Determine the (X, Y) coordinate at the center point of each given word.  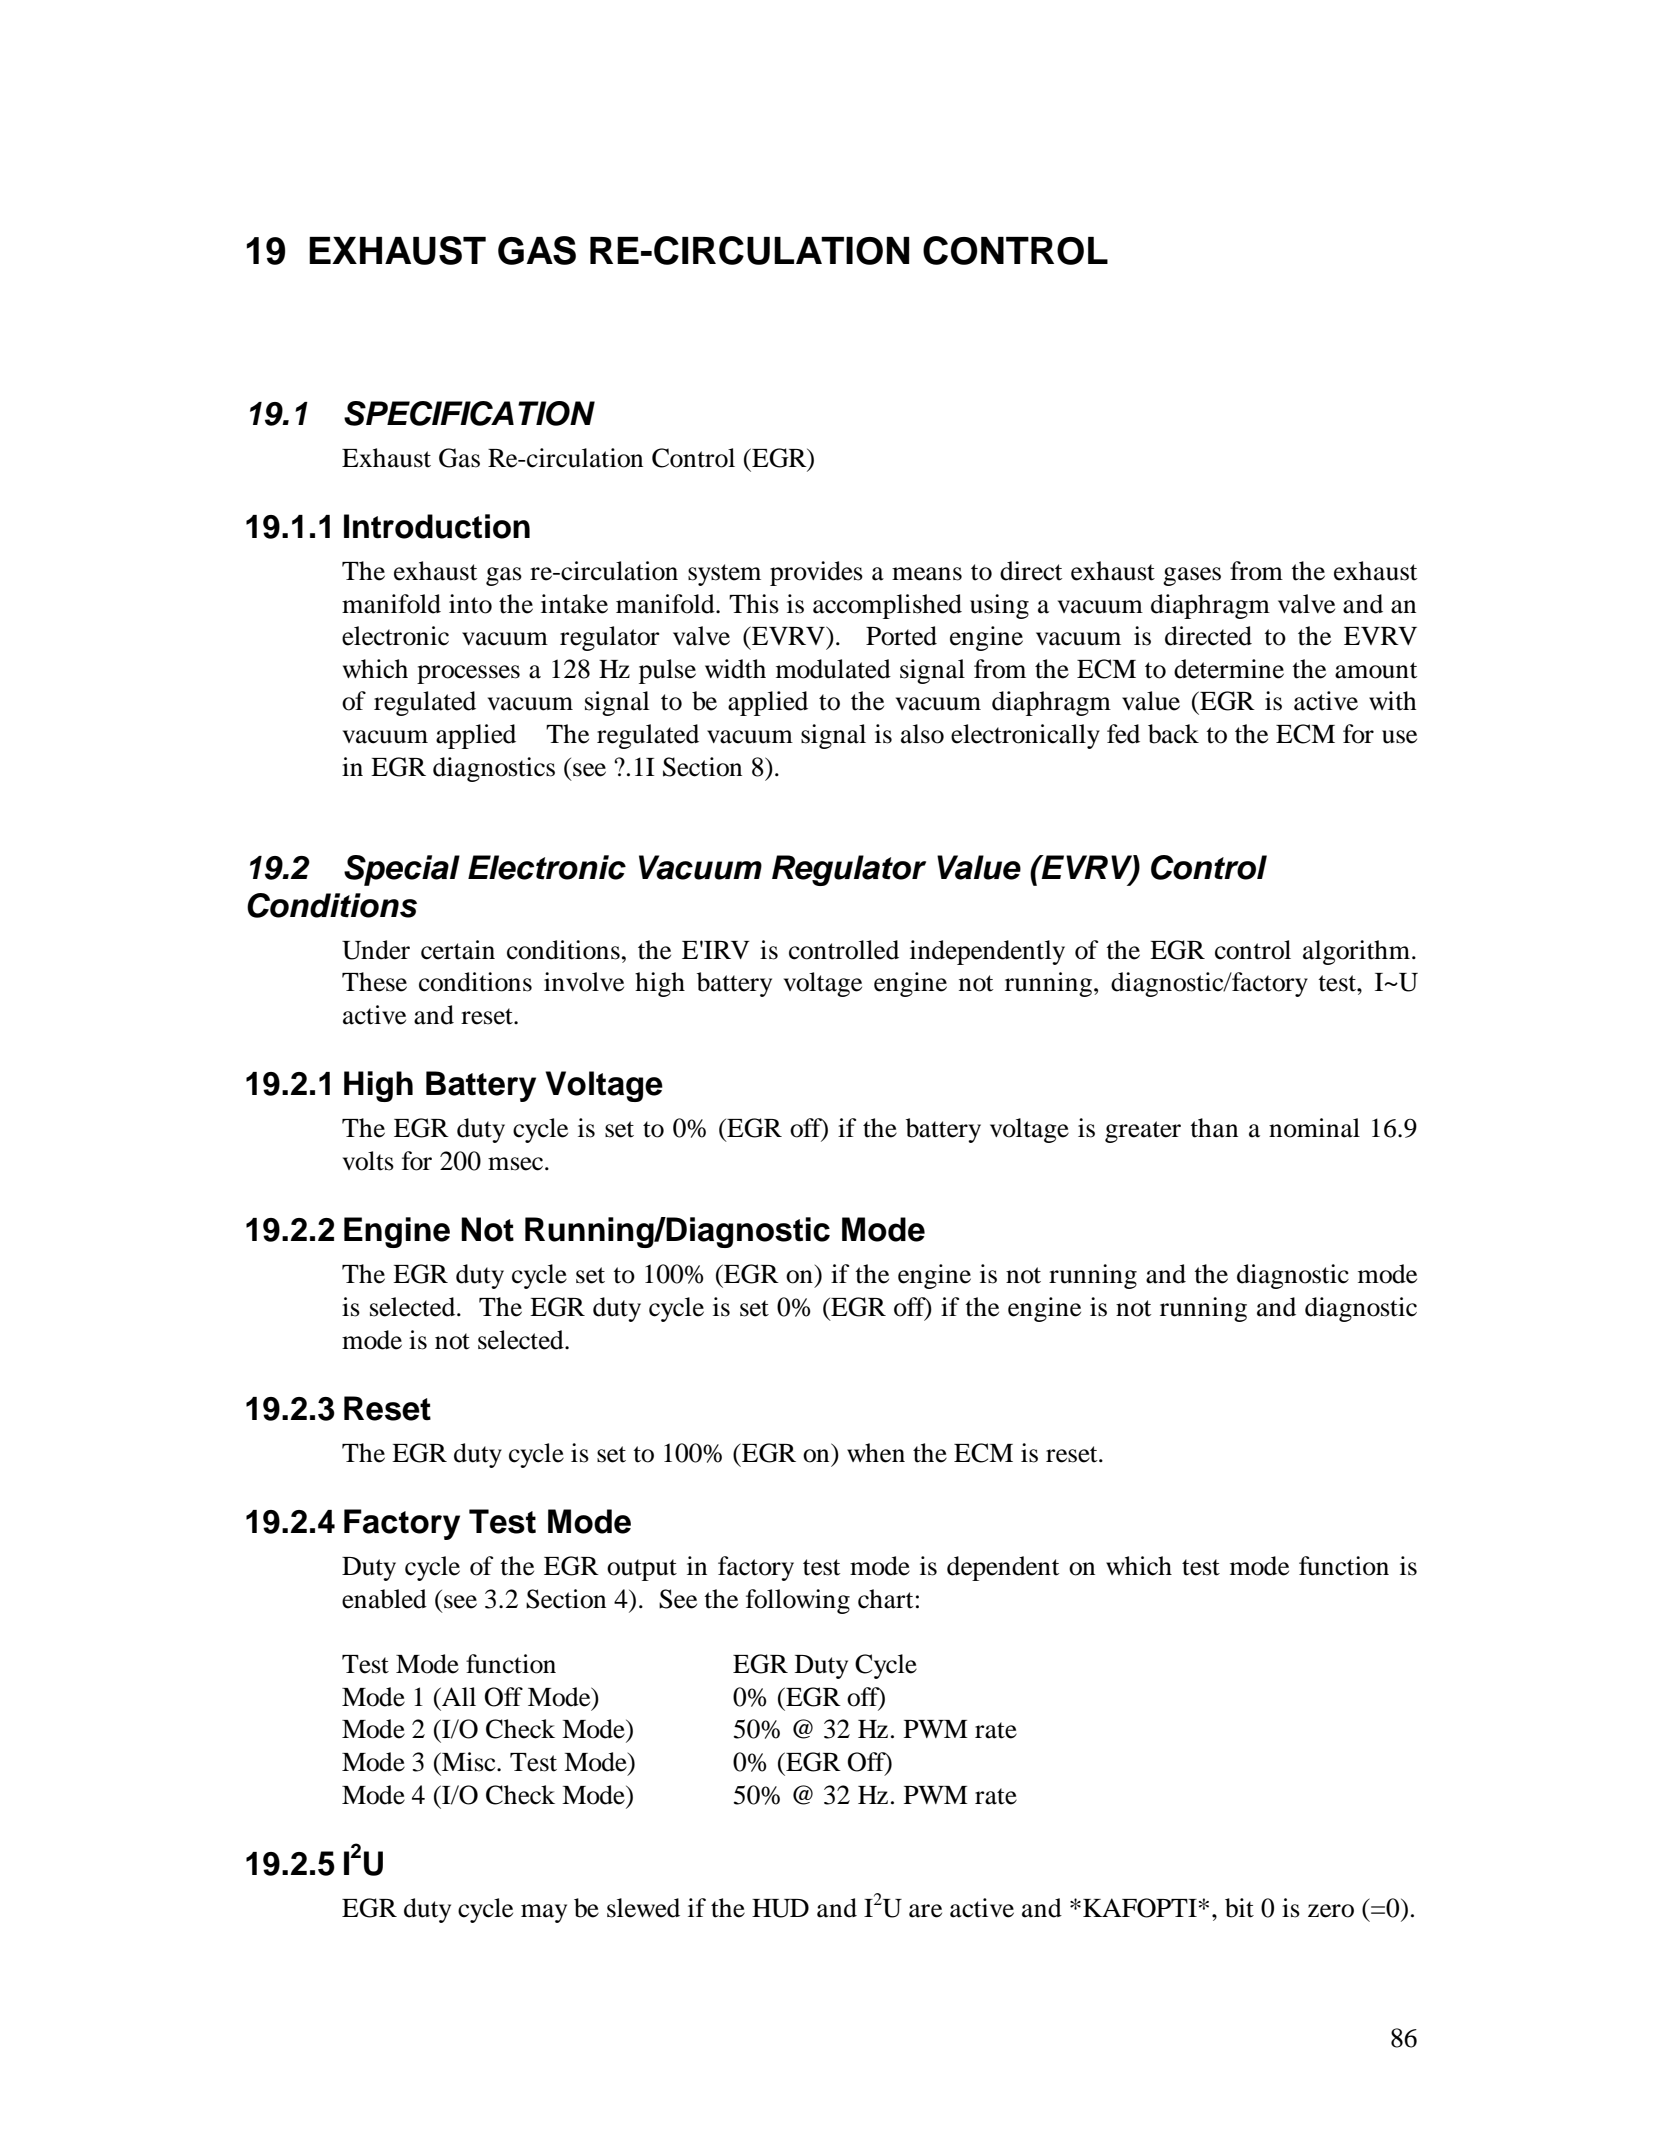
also (922, 734)
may (544, 1913)
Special (402, 870)
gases (1192, 576)
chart (885, 1599)
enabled (384, 1599)
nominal (1314, 1128)
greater (1143, 1132)
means (927, 574)
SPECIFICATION (469, 413)
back (1173, 734)
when (876, 1453)
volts (368, 1161)
